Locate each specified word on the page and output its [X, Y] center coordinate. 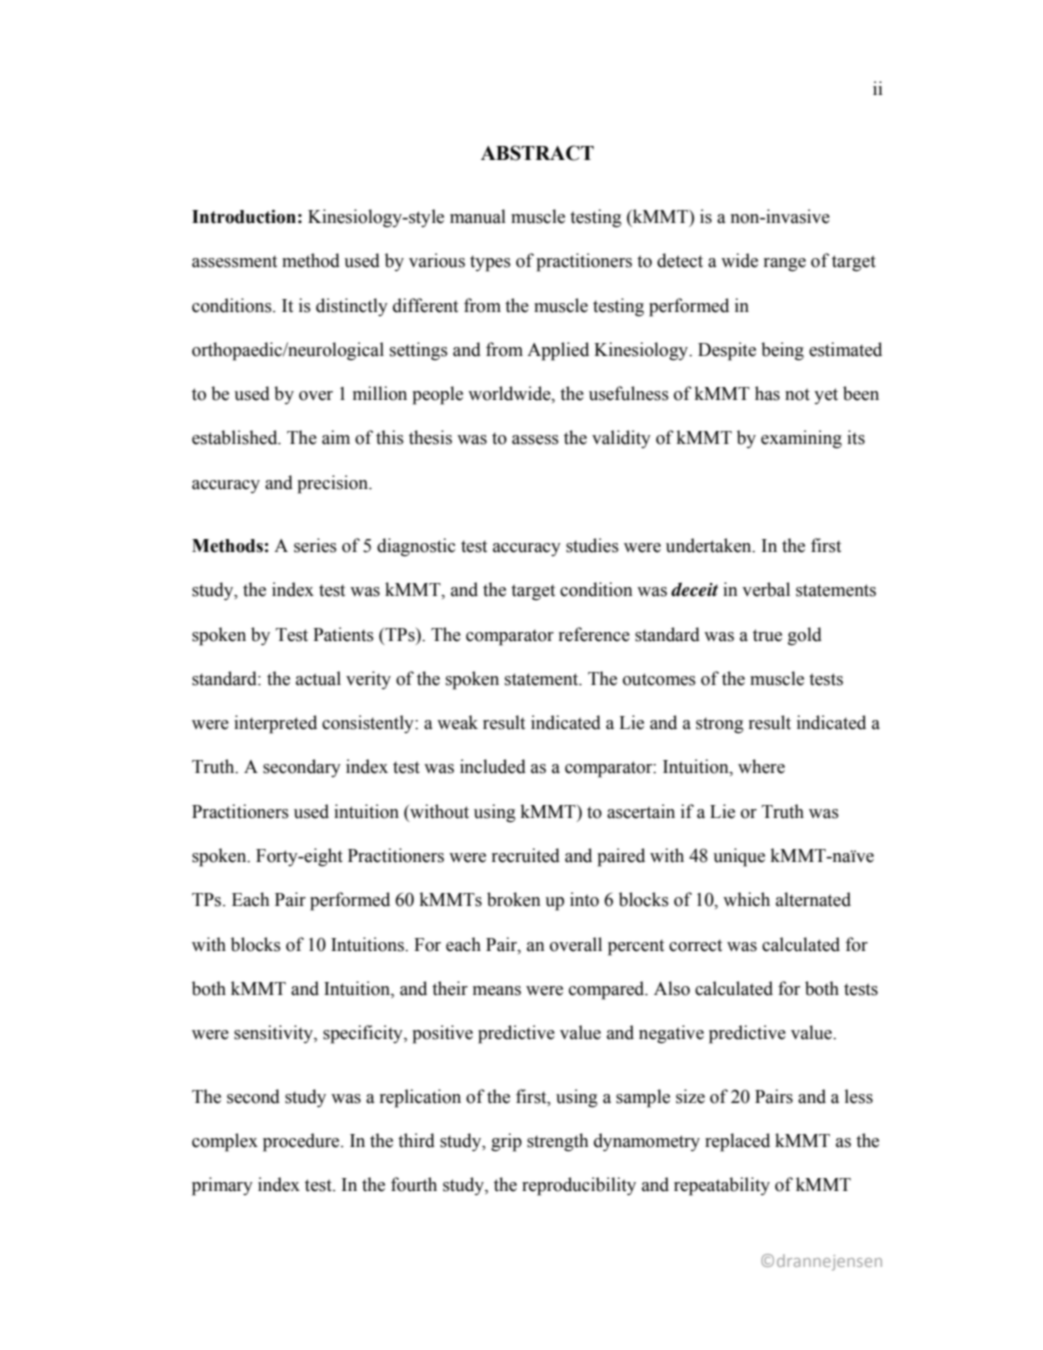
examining [801, 439]
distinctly [352, 307]
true [767, 635]
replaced [737, 1142]
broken [514, 899]
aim [336, 437]
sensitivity [274, 1034]
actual [318, 678]
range [785, 265]
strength [557, 1142]
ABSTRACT [537, 153]
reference [594, 634]
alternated [813, 899]
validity [621, 439]
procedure [302, 1142]
